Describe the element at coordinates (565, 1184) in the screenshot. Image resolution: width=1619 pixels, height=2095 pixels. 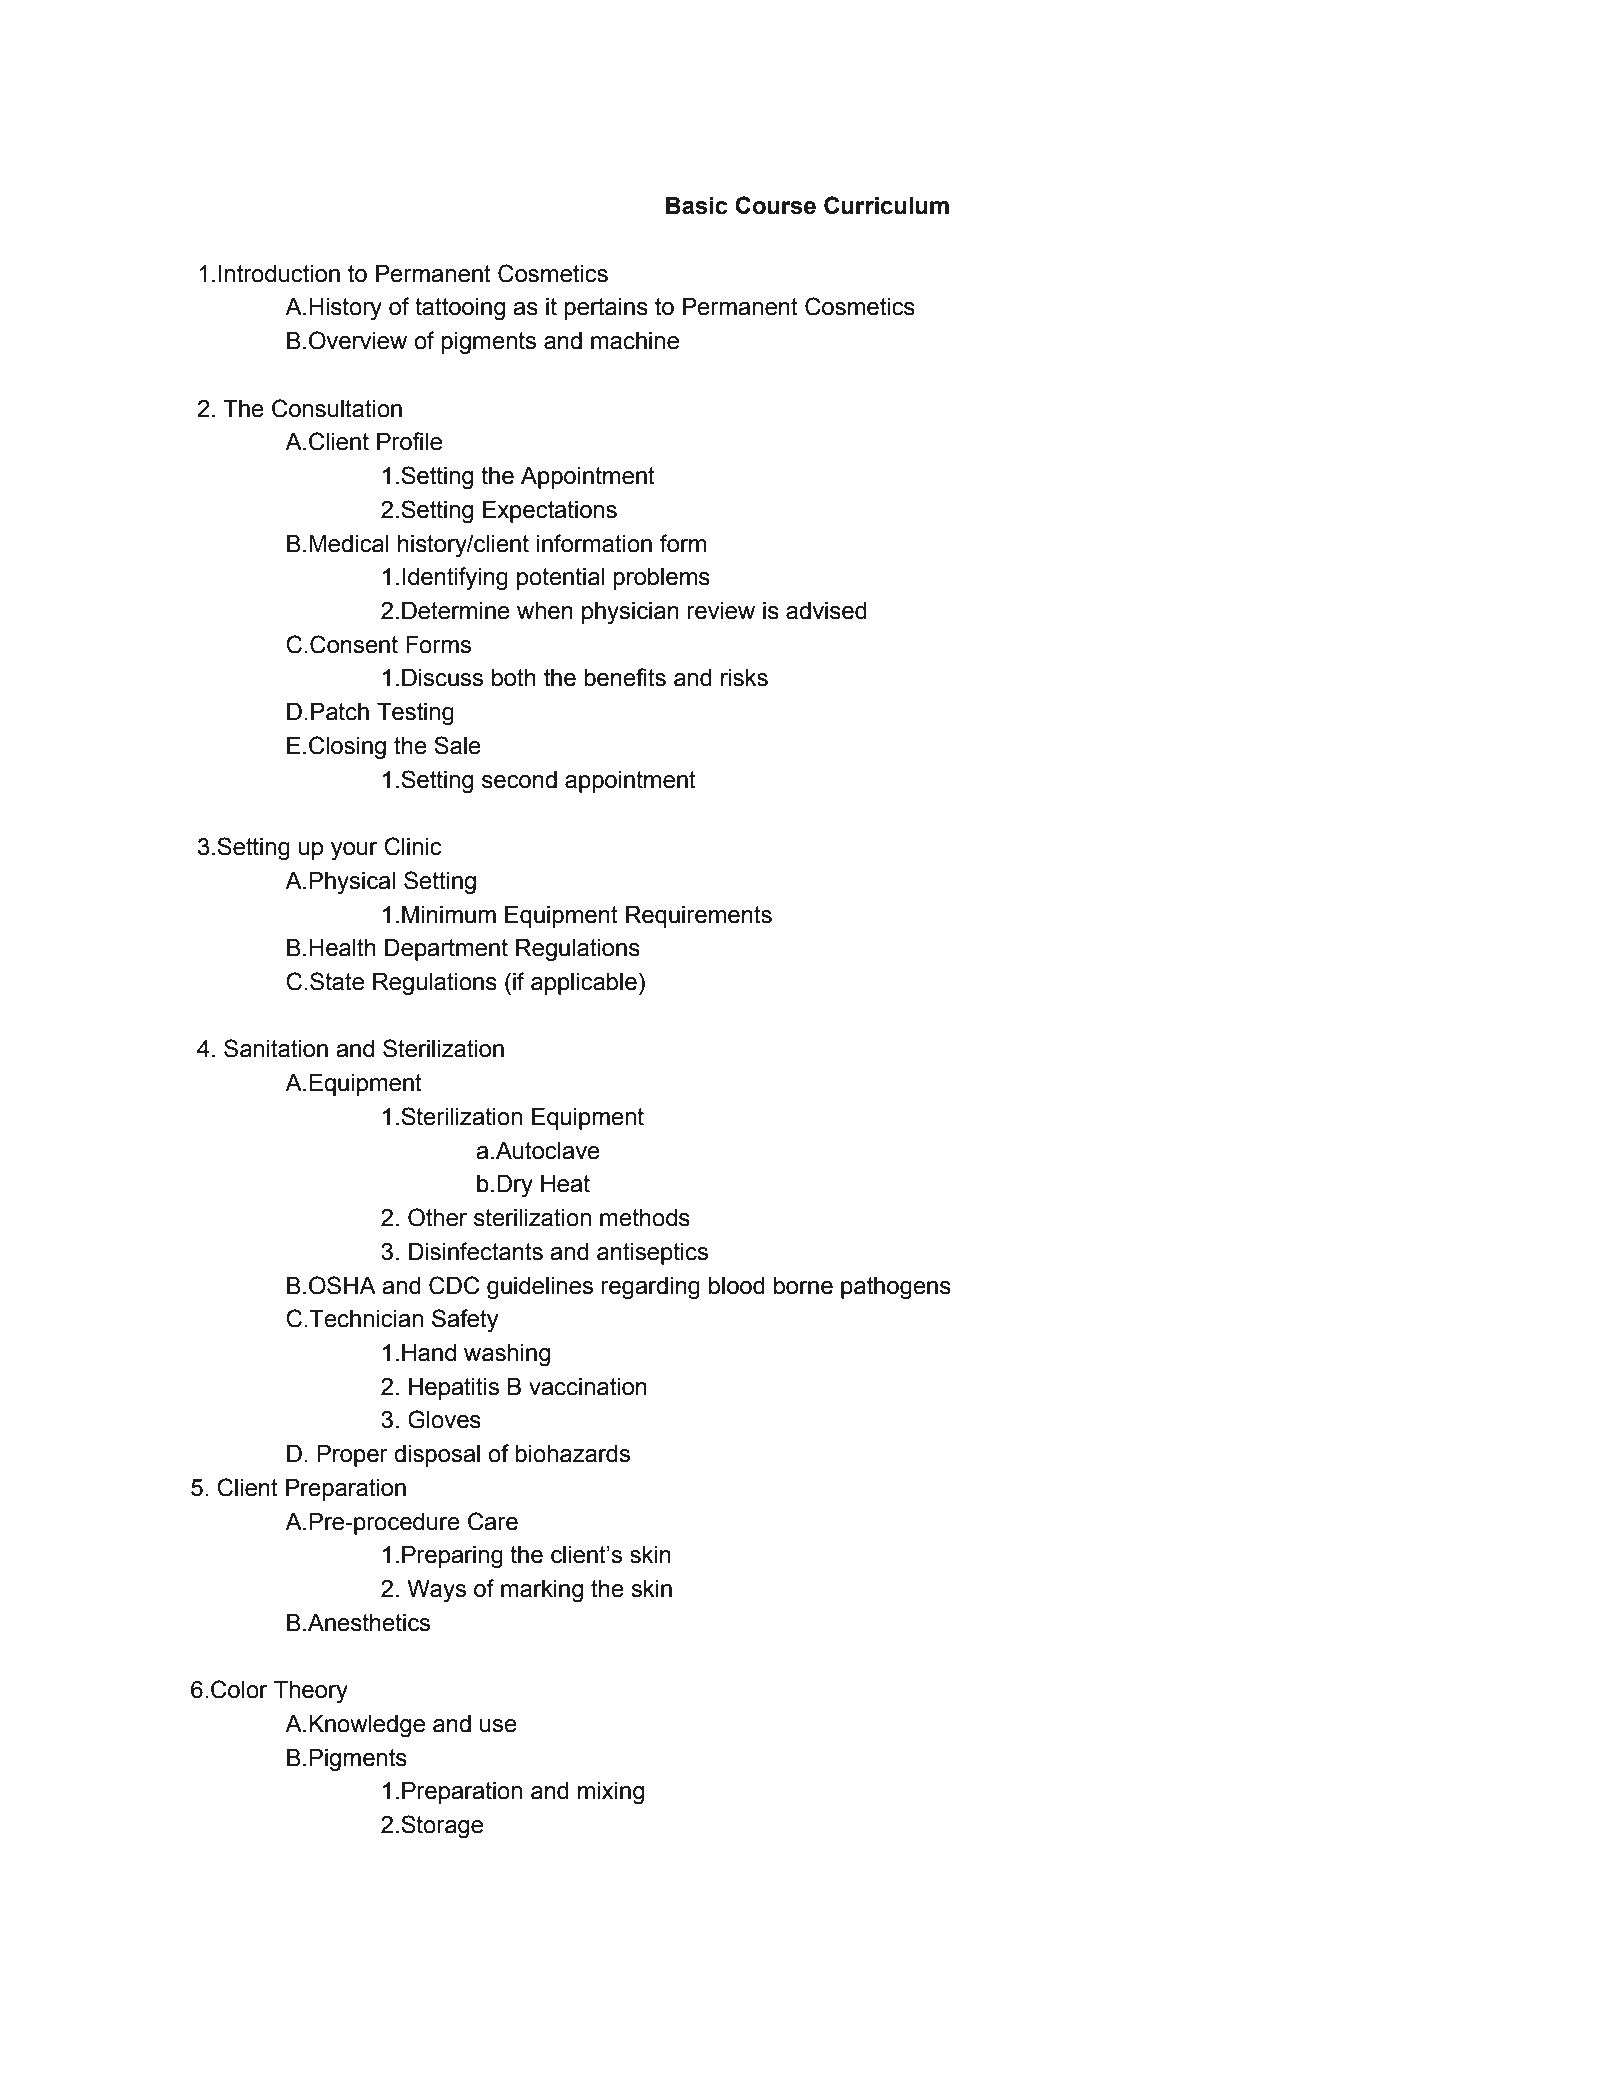
I see `Heat` at that location.
